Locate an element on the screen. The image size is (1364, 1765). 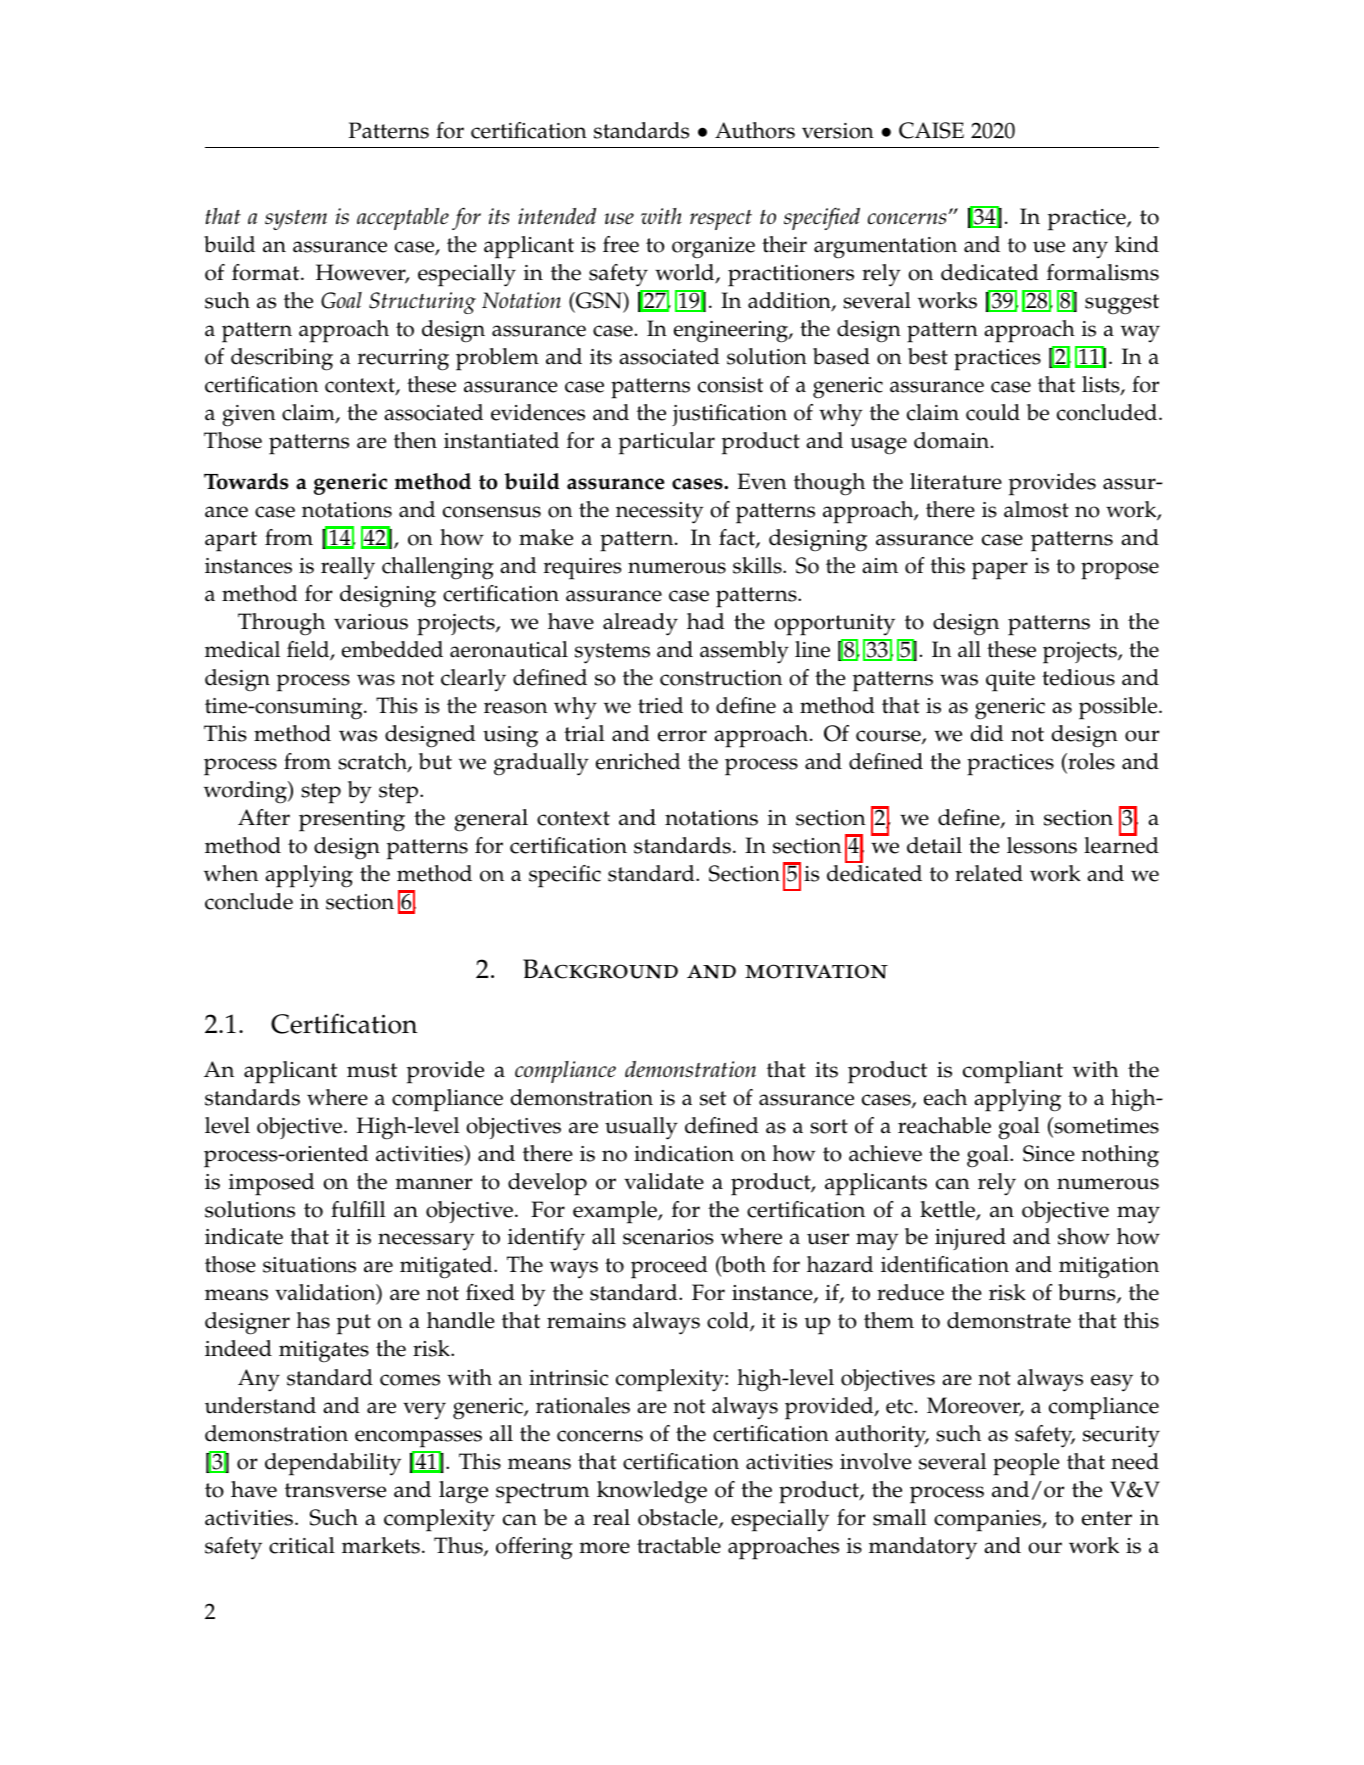
enriched is located at coordinates (638, 761).
